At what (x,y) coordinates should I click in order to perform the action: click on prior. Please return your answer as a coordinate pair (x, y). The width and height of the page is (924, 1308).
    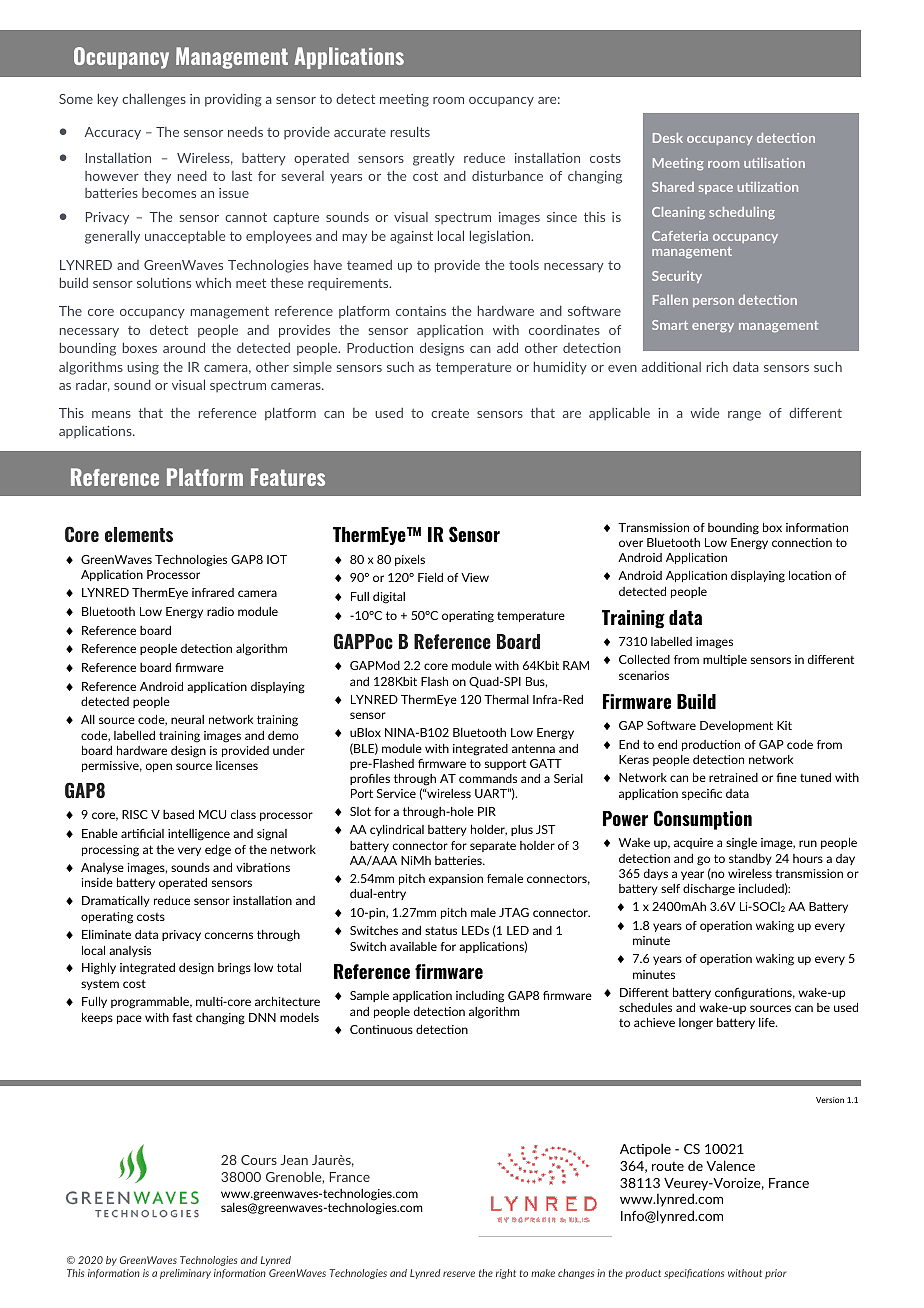
    Looking at the image, I should click on (776, 1274).
